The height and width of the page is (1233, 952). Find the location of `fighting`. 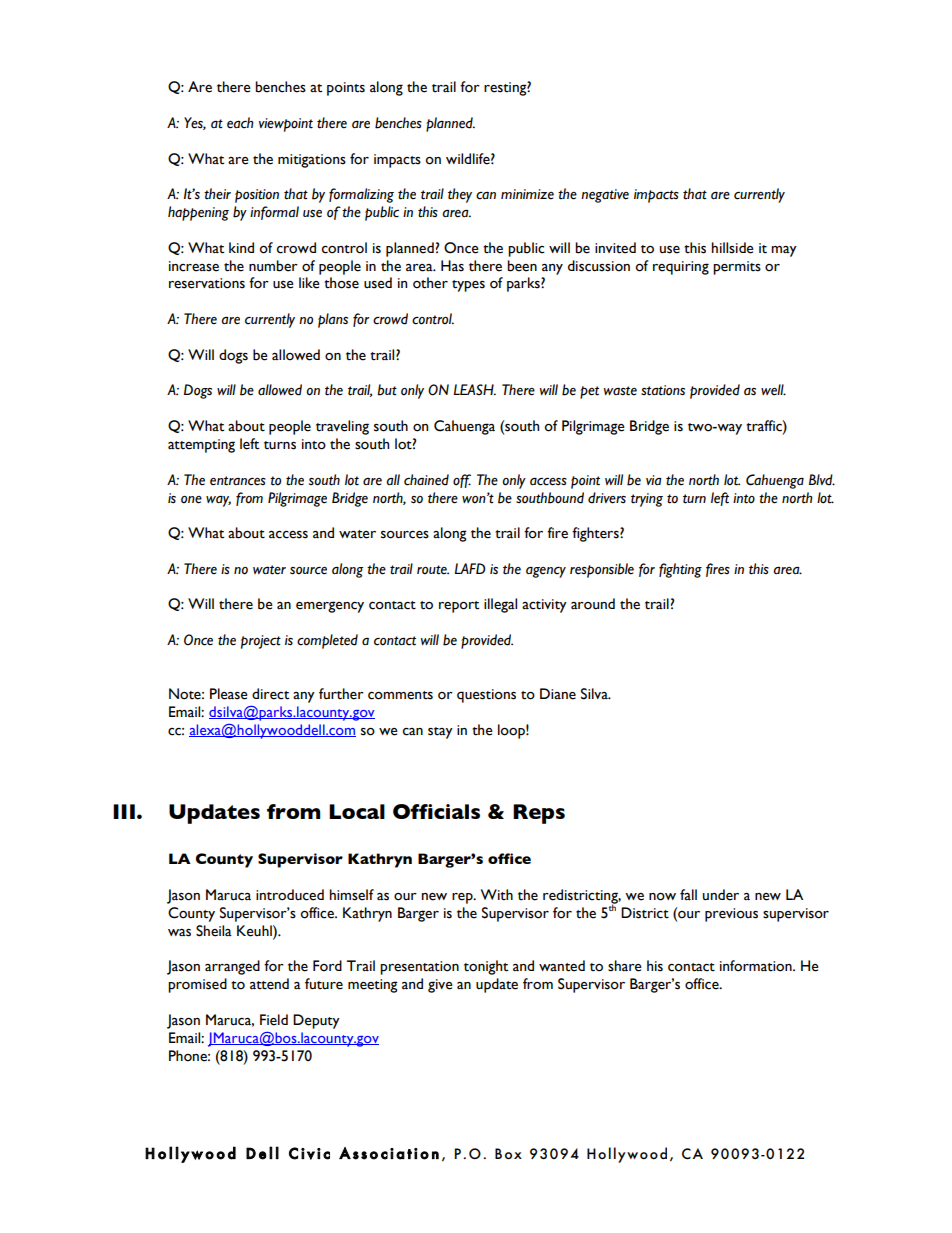

fighting is located at coordinates (680, 570).
